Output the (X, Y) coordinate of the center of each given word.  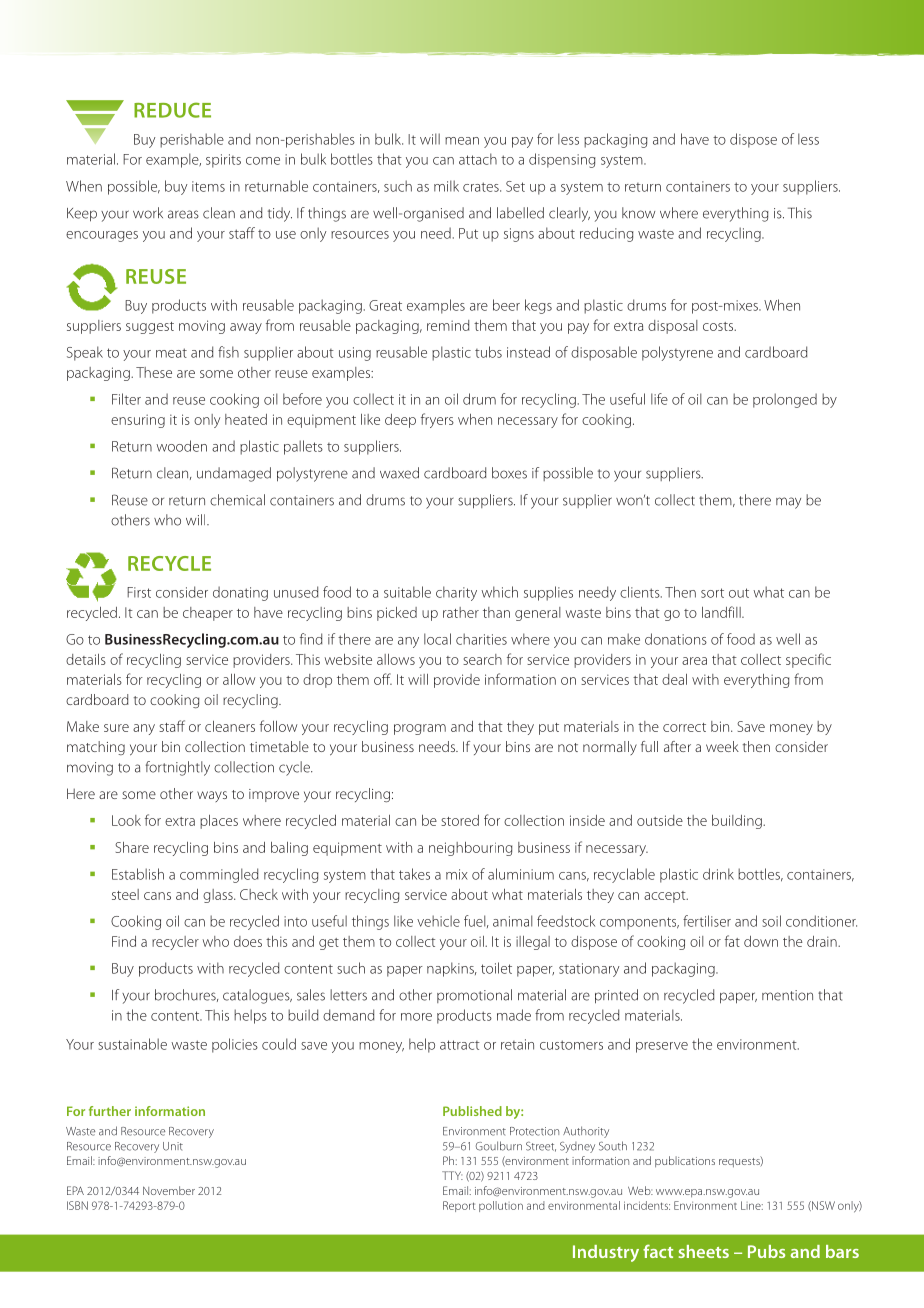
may (788, 503)
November (169, 1190)
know (638, 213)
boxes (509, 473)
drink (718, 874)
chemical (237, 500)
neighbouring (470, 849)
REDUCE (172, 110)
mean (462, 141)
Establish (138, 874)
